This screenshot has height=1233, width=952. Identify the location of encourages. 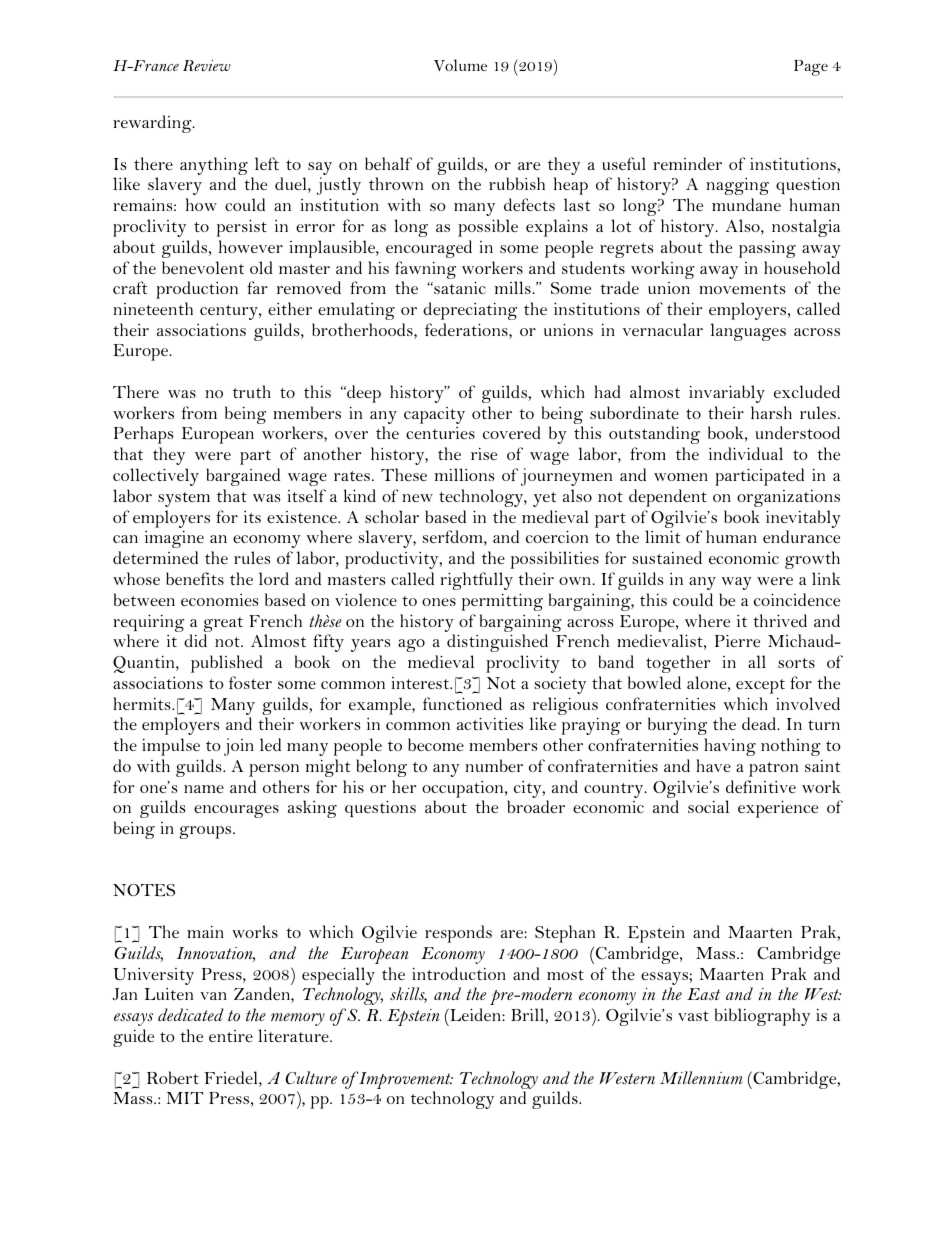
(236, 811).
